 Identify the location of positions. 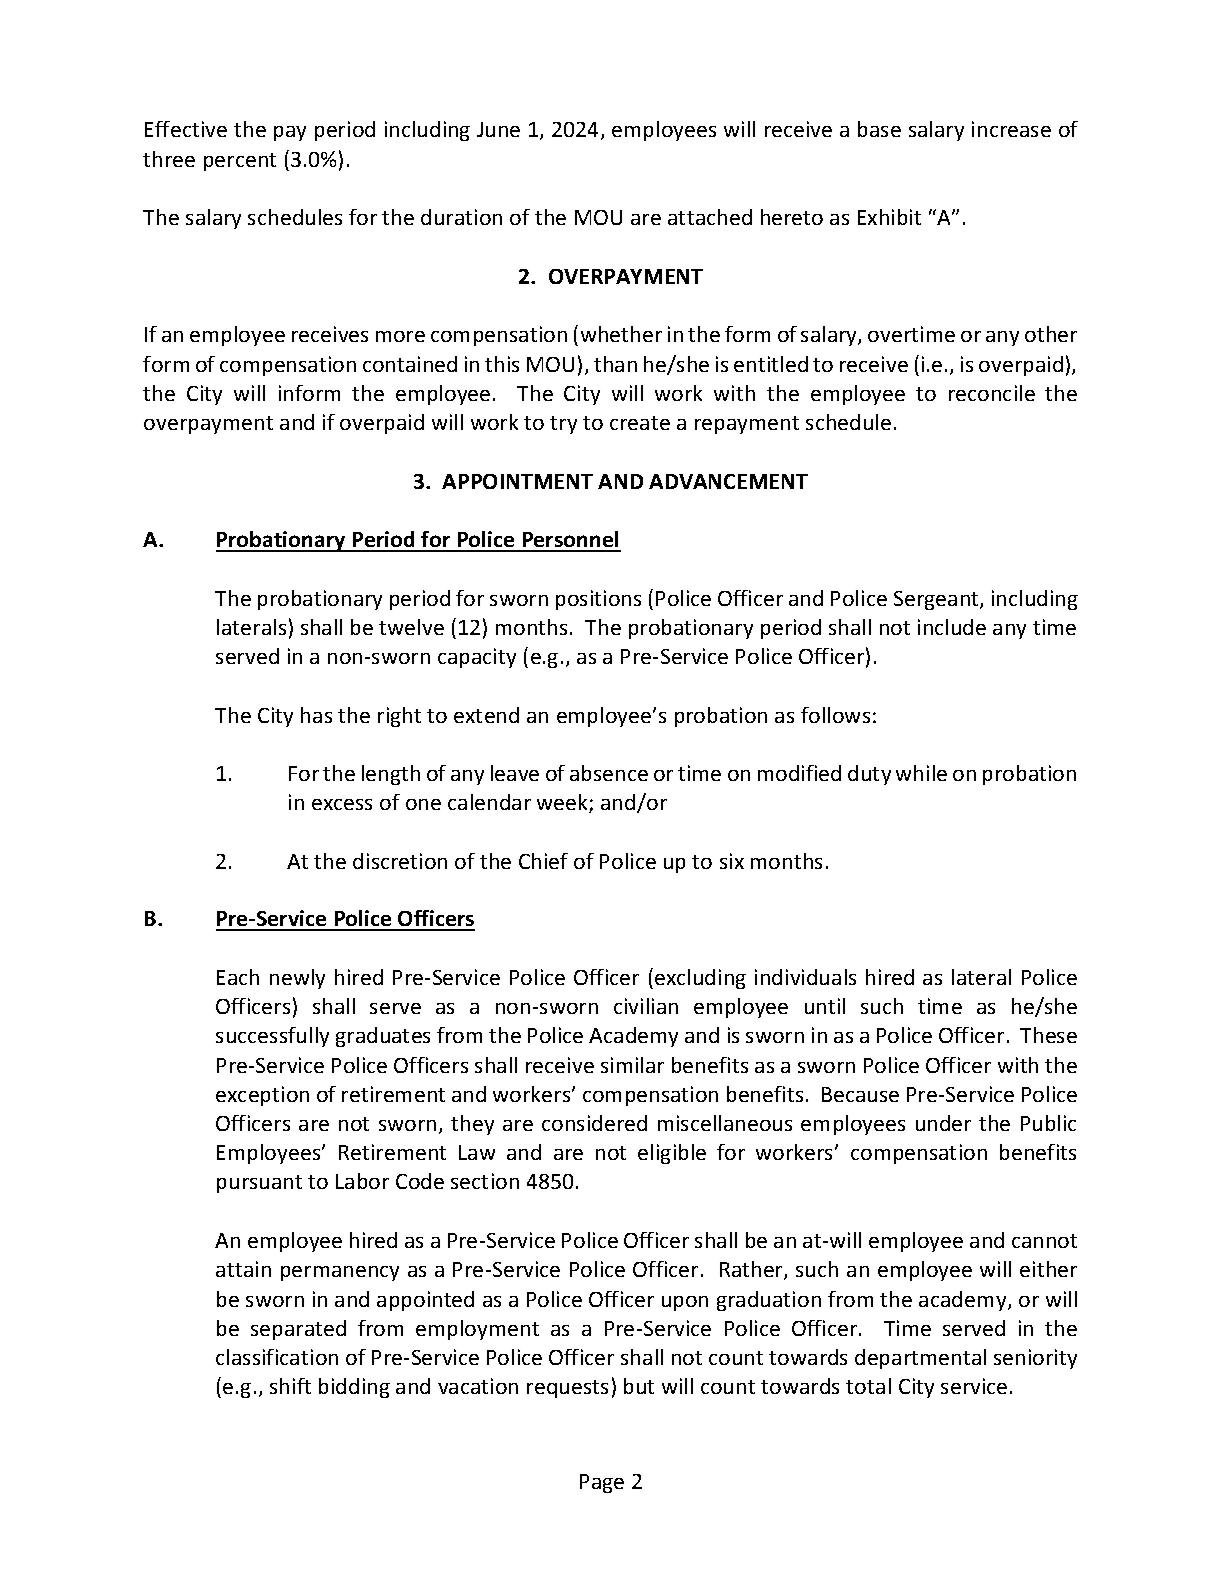
(598, 600).
